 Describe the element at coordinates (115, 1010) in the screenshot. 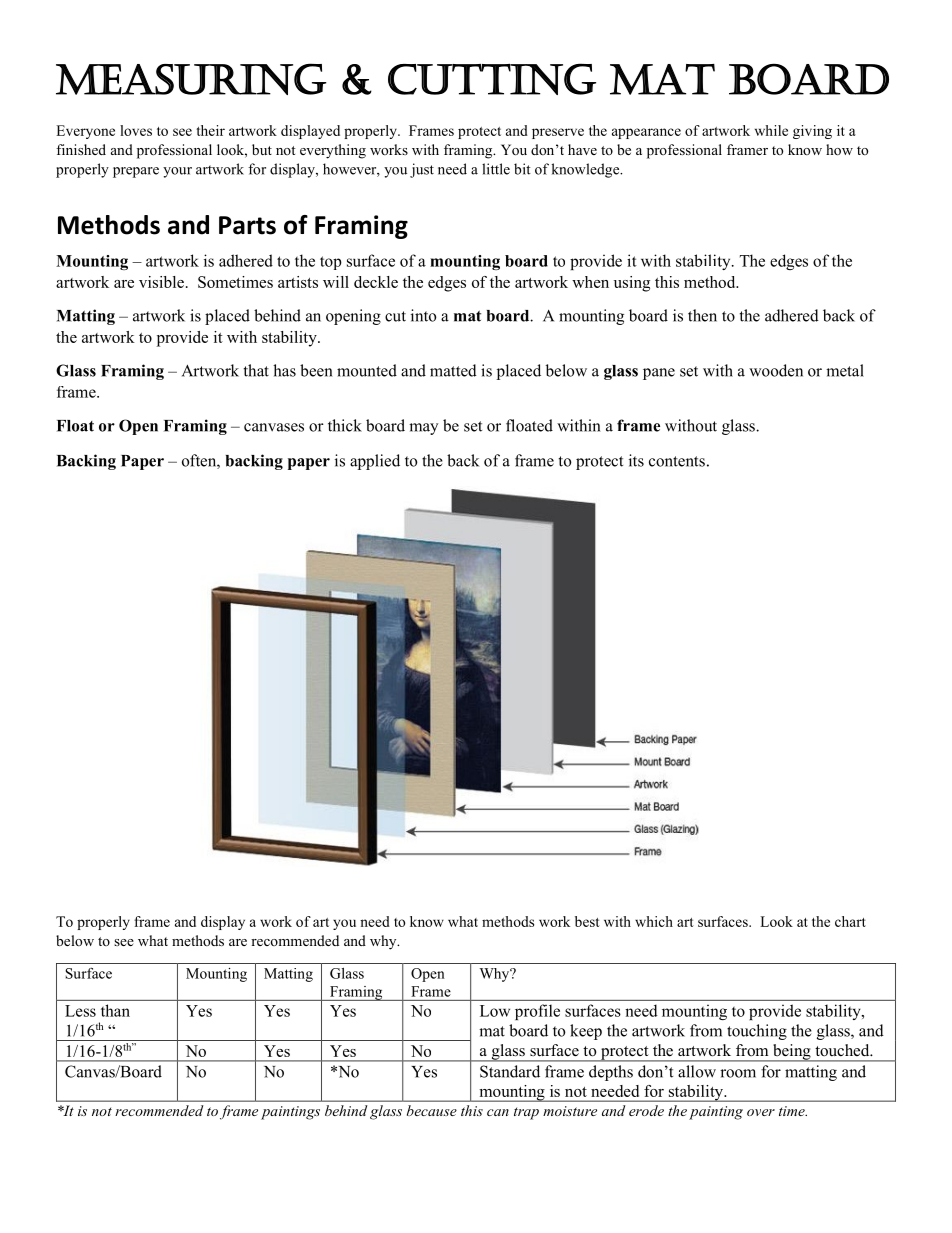

I see `than` at that location.
